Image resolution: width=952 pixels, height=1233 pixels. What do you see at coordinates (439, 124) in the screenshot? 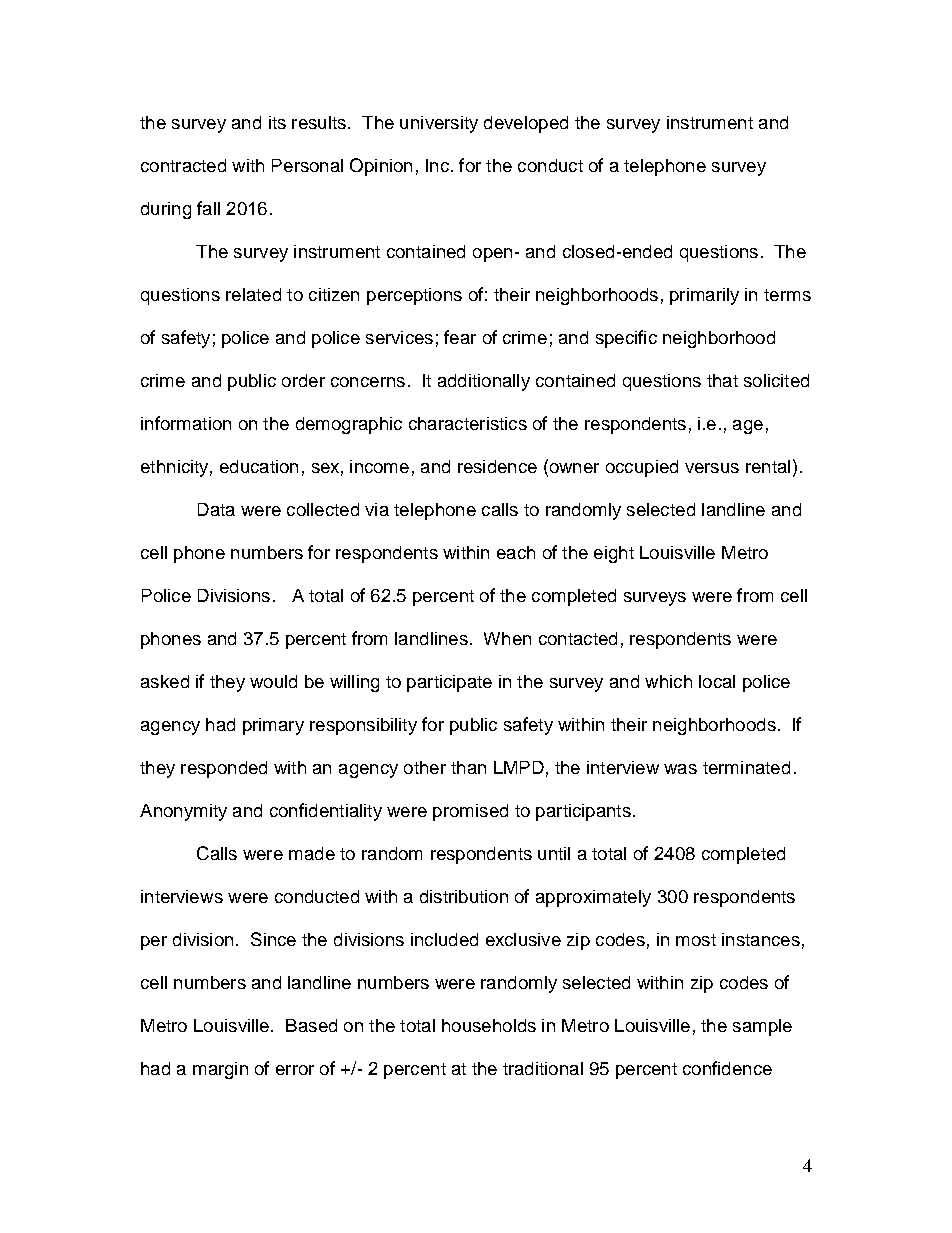
I see `university` at bounding box center [439, 124].
